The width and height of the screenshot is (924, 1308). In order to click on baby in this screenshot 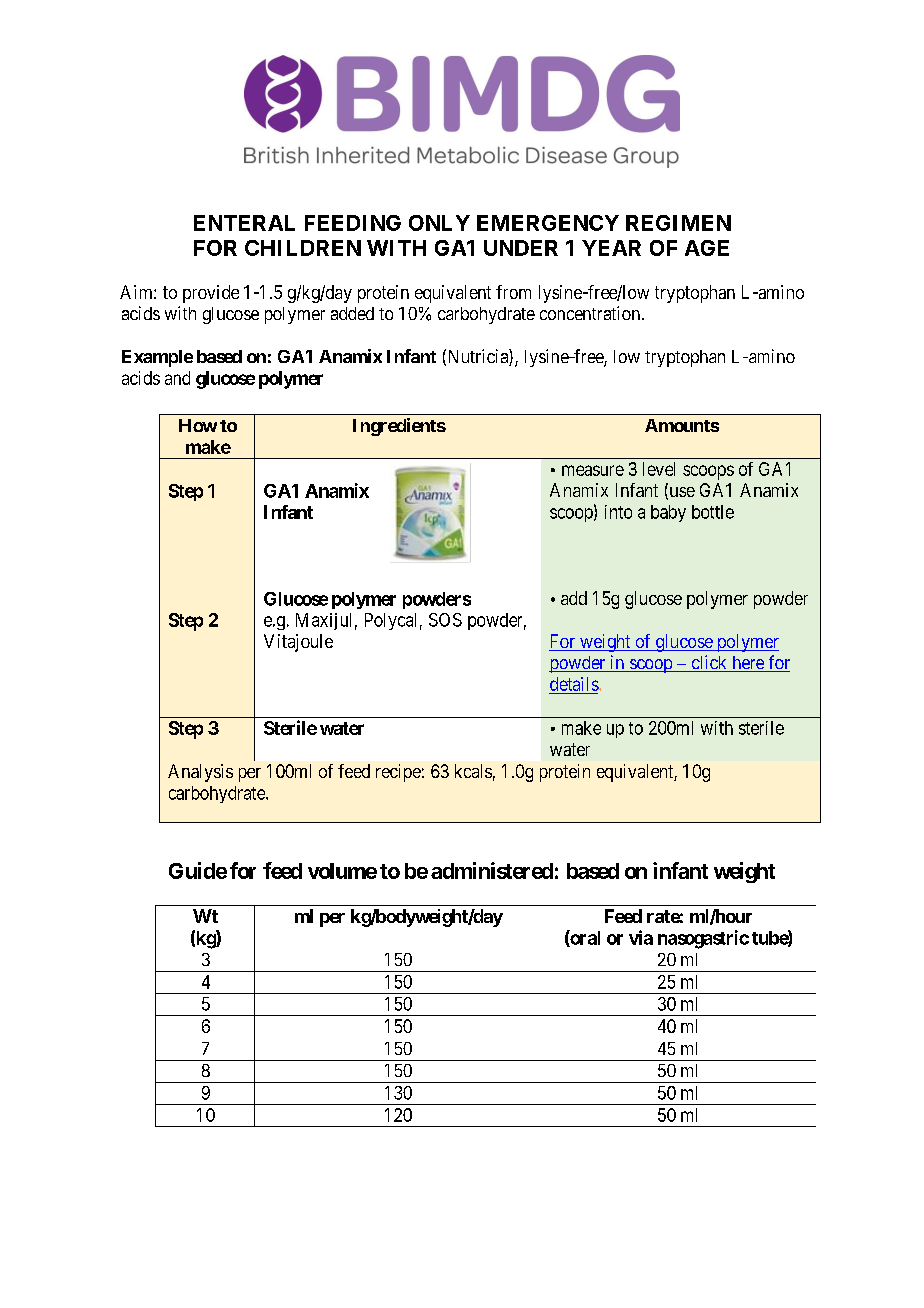, I will do `click(668, 513)`.
